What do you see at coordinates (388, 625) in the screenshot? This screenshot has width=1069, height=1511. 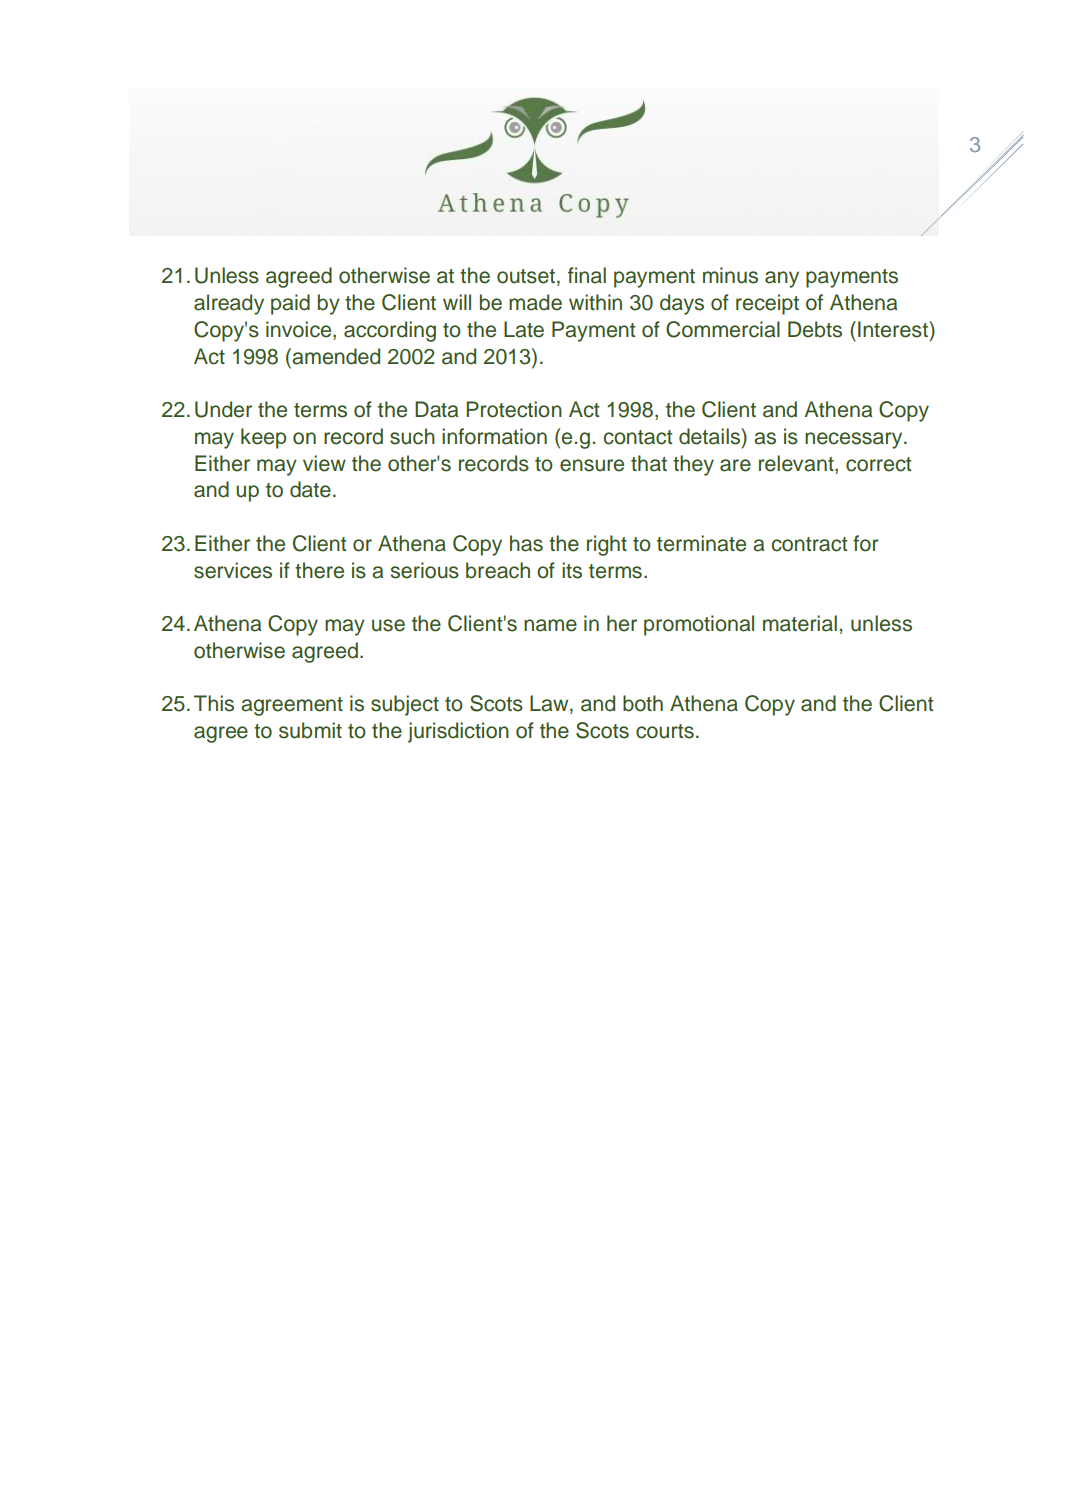 I see `use` at bounding box center [388, 625].
